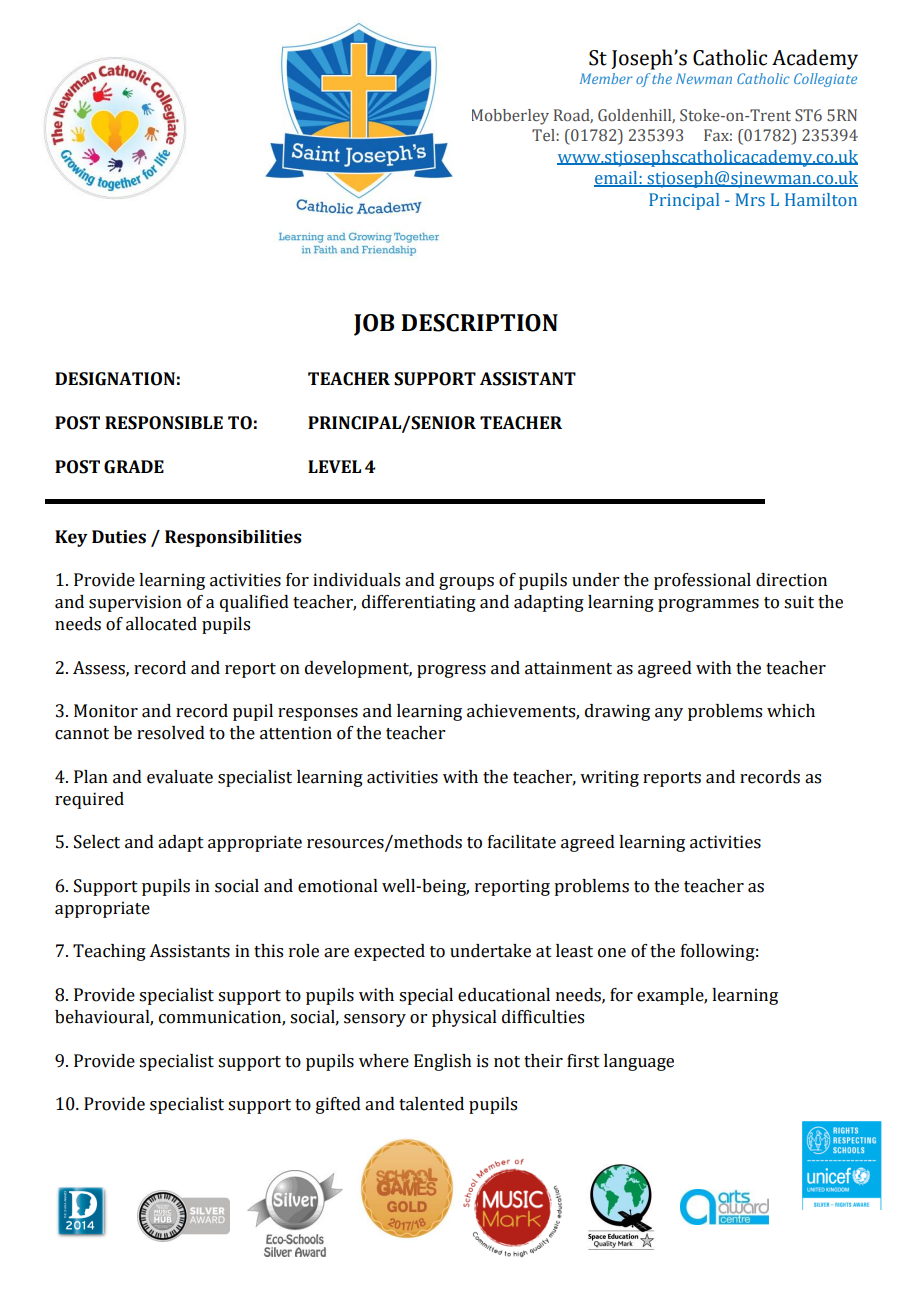 Image resolution: width=924 pixels, height=1308 pixels. I want to click on progress, so click(451, 671).
